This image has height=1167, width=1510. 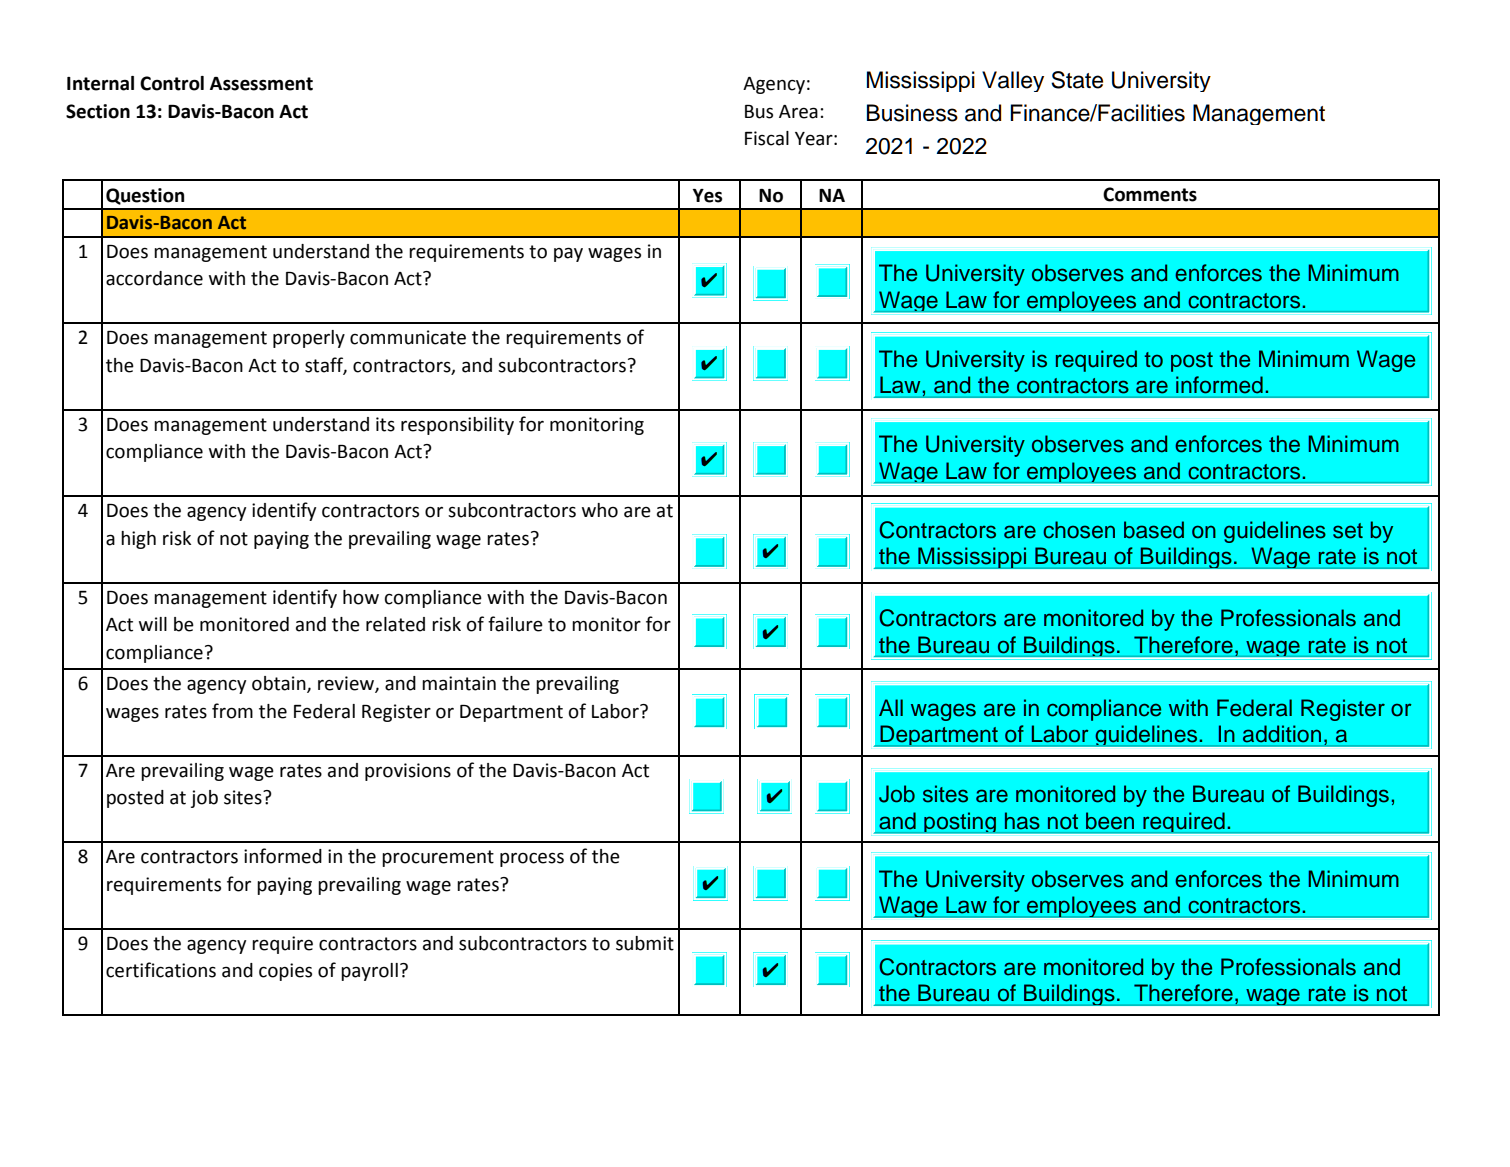 What do you see at coordinates (798, 112) in the image?
I see `Area` at bounding box center [798, 112].
